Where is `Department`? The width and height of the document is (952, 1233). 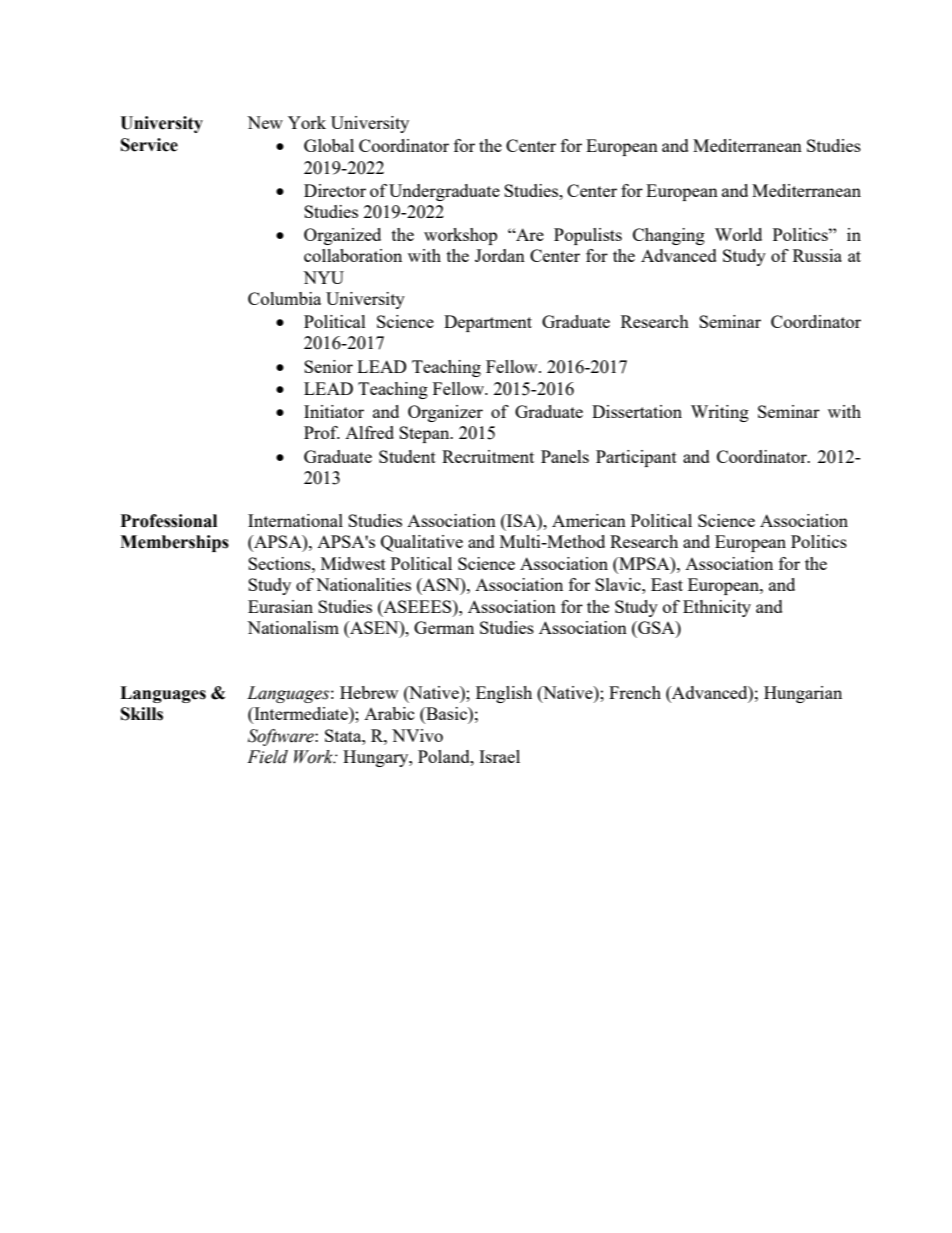 Department is located at coordinates (488, 323).
